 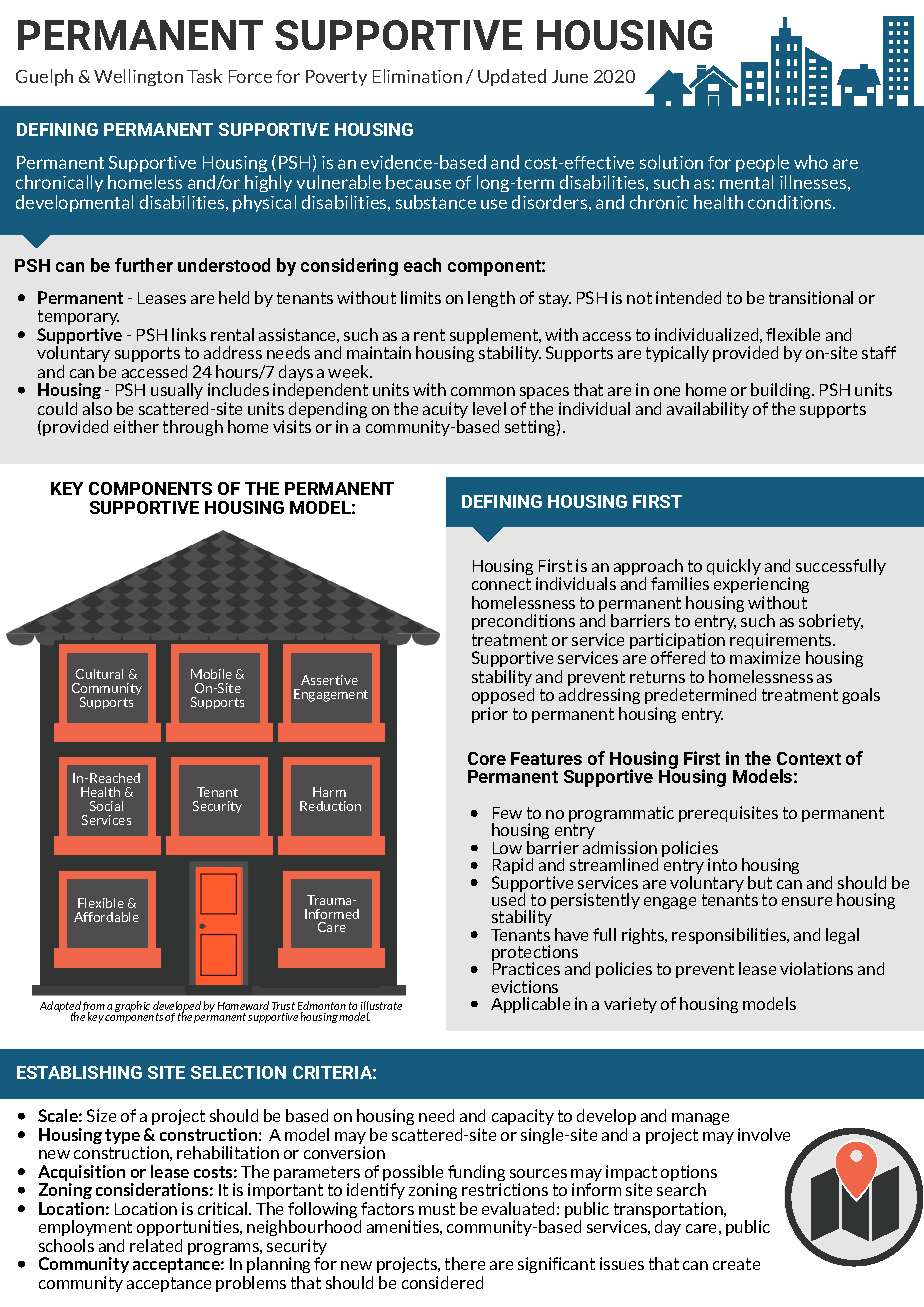 What do you see at coordinates (106, 917) in the screenshot?
I see `Affordable` at bounding box center [106, 917].
